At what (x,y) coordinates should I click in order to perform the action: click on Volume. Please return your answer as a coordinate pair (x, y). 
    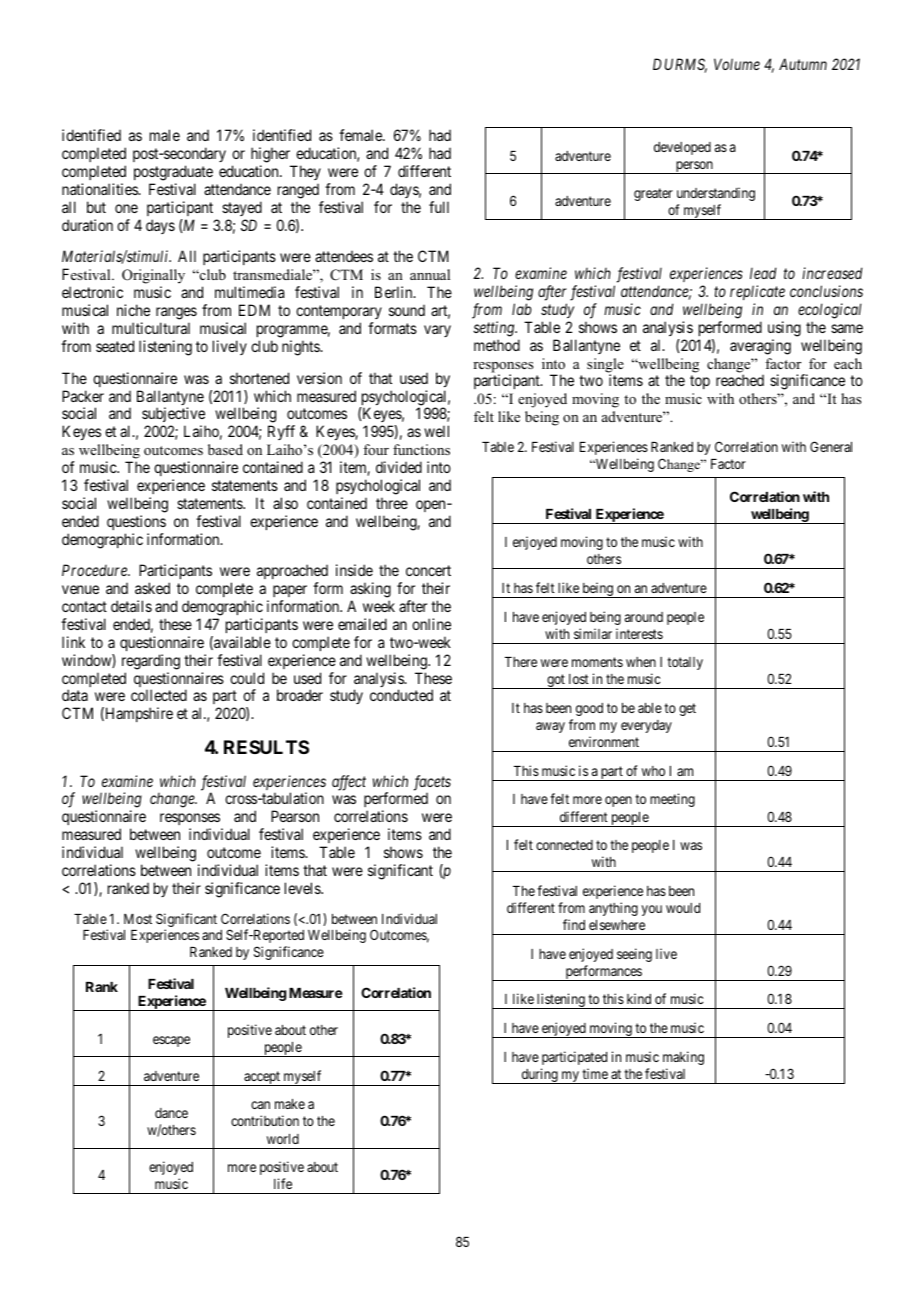
    Looking at the image, I should click on (737, 64).
